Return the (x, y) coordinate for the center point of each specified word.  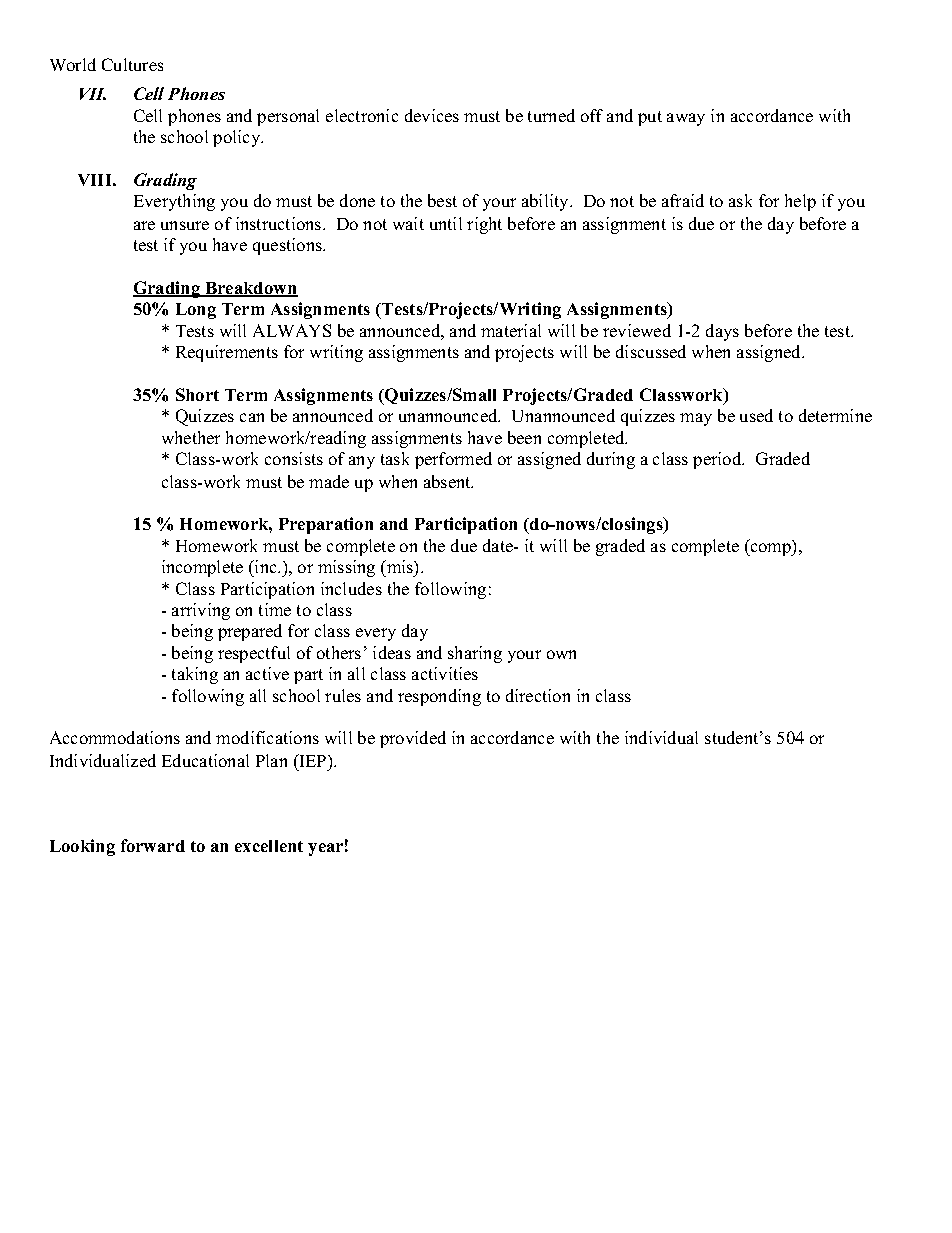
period (718, 460)
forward (153, 845)
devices (432, 115)
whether (191, 437)
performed (453, 460)
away (686, 119)
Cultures (132, 64)
